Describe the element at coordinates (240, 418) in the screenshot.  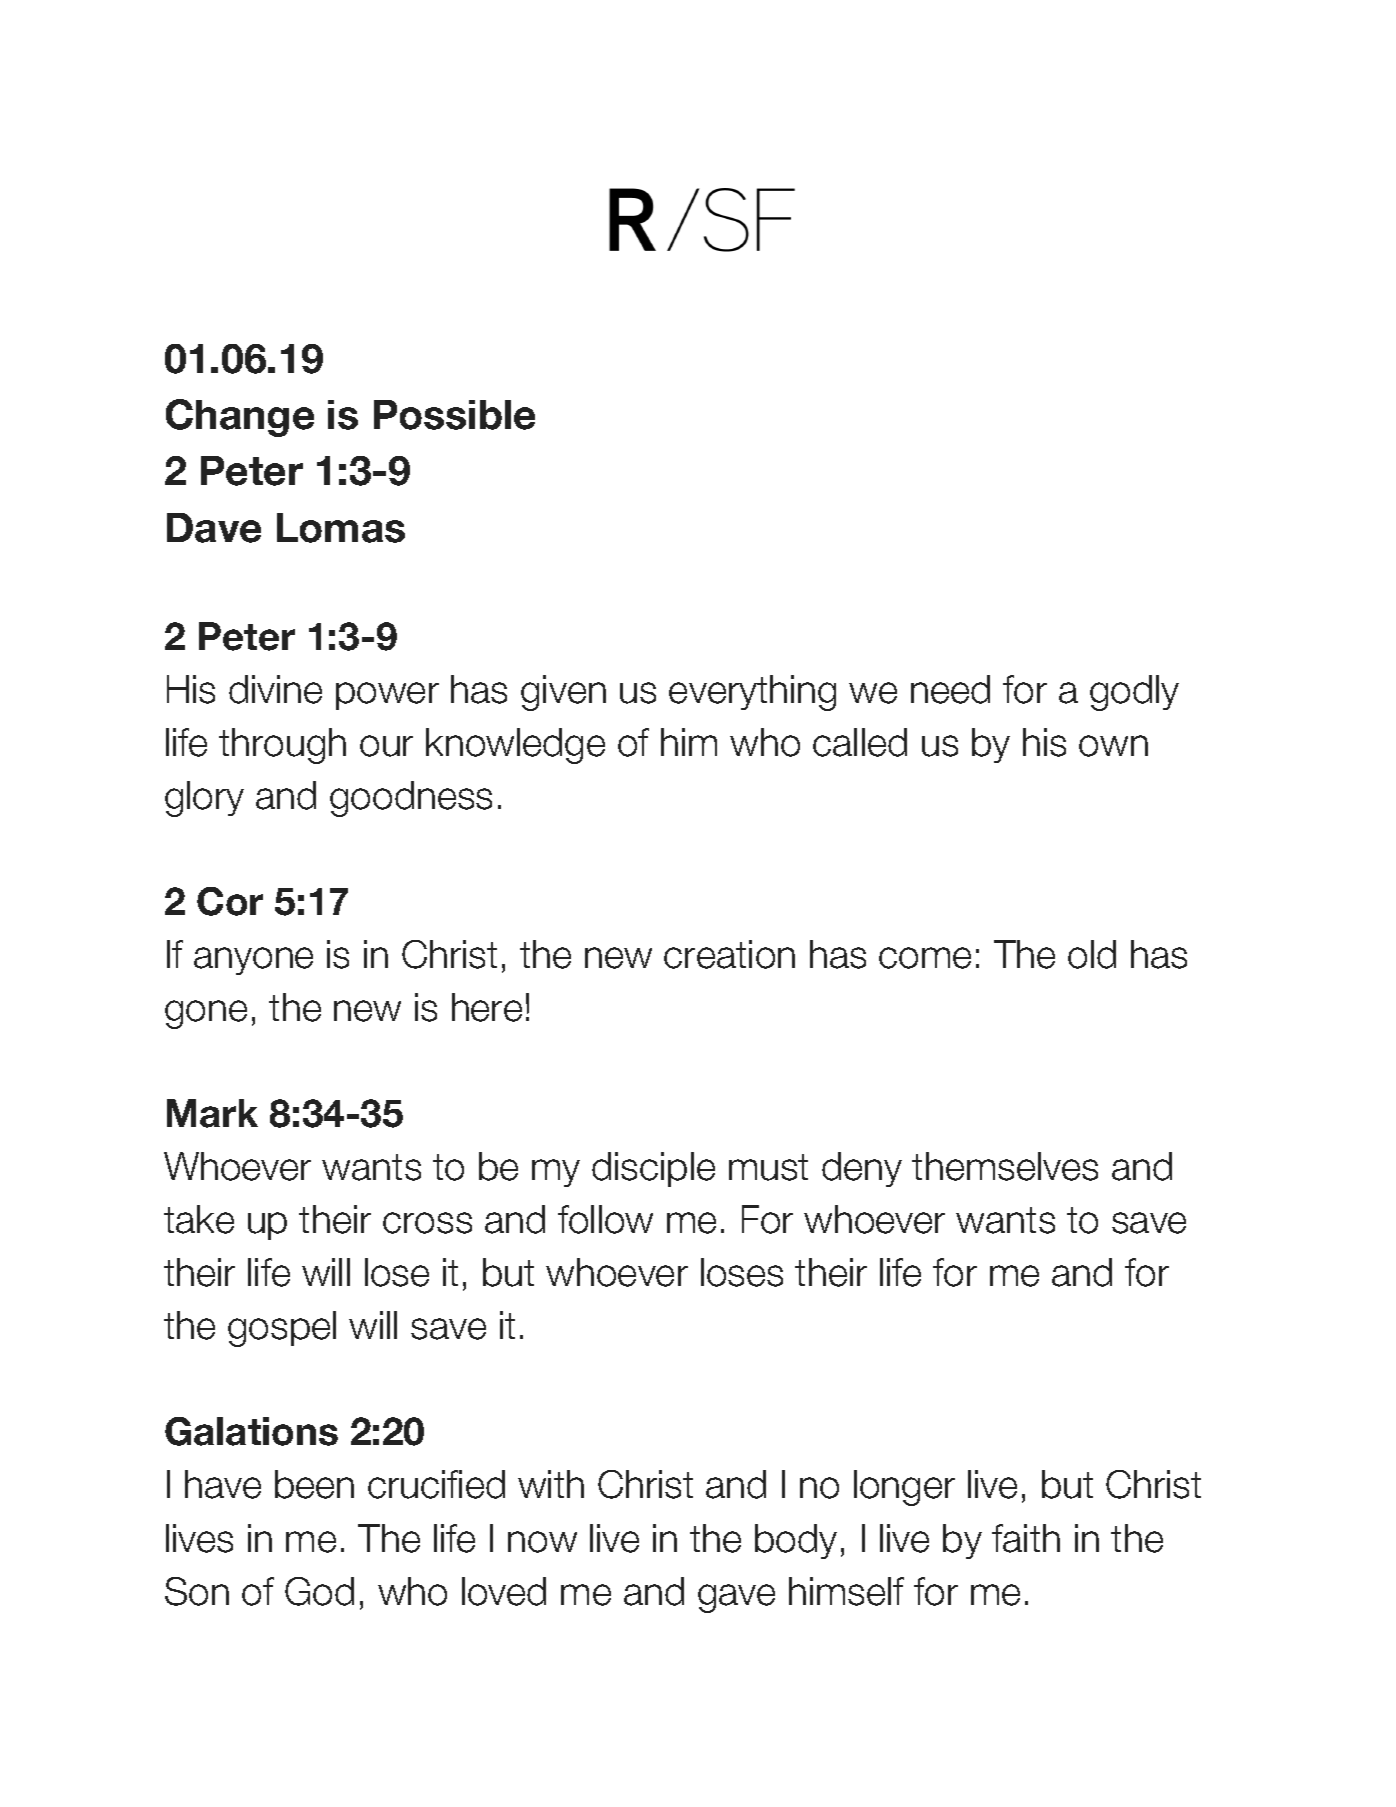
I see `Change` at that location.
